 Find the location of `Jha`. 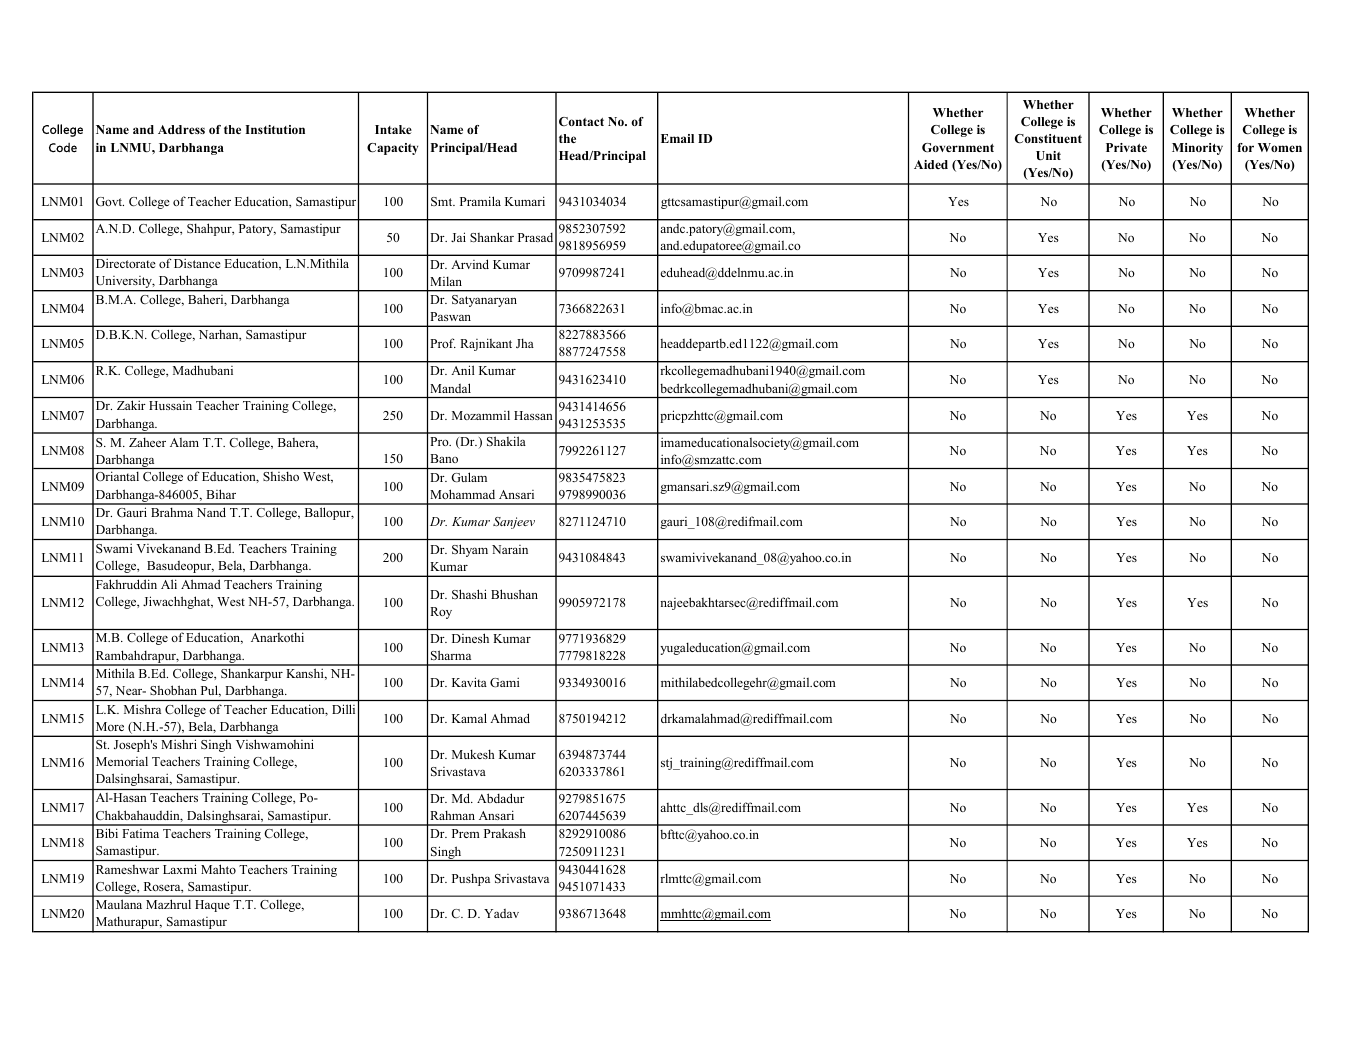

Jha is located at coordinates (525, 343).
